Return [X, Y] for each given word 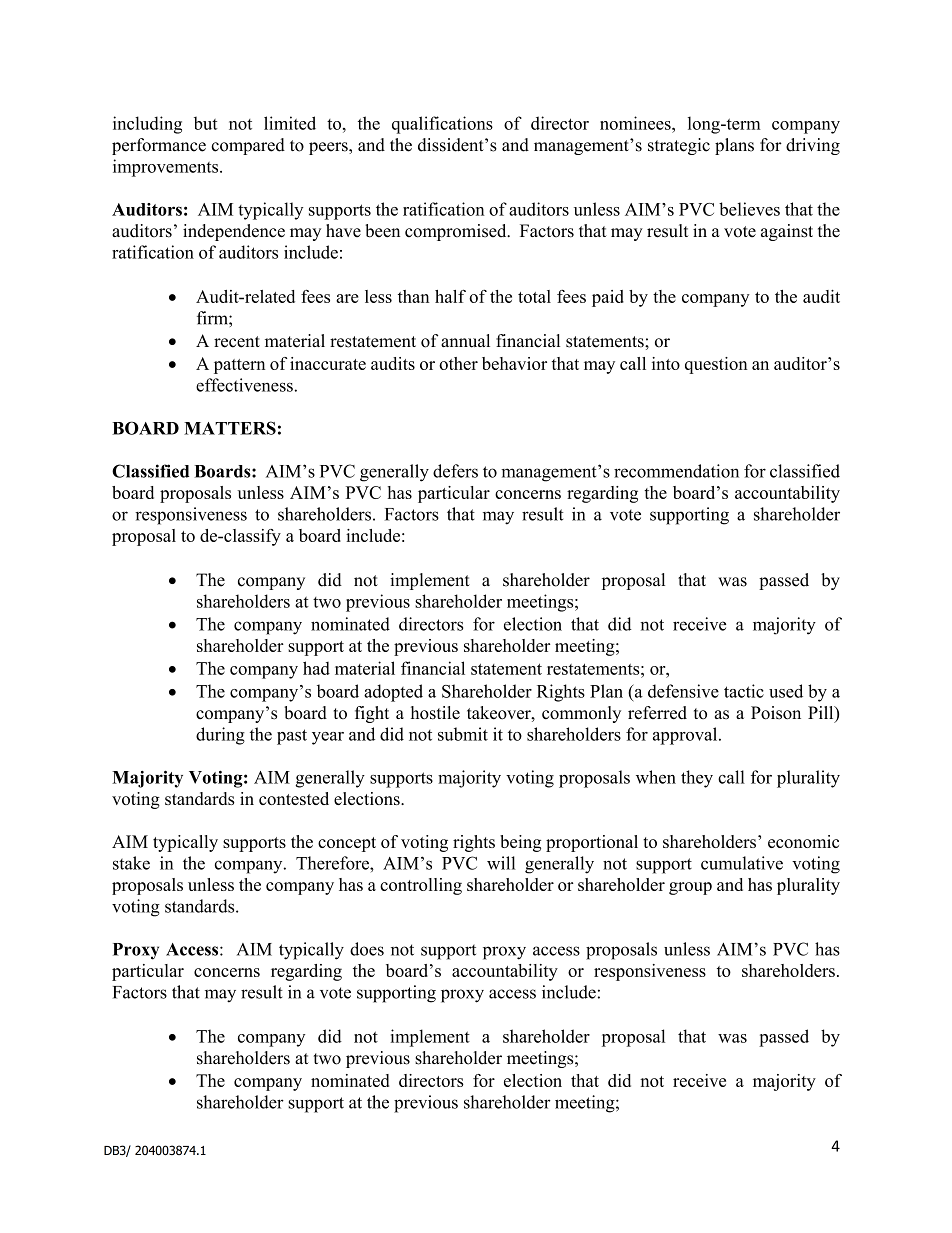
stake [131, 863]
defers [455, 471]
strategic [679, 146]
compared [248, 146]
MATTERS [230, 428]
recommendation [676, 471]
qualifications [442, 125]
